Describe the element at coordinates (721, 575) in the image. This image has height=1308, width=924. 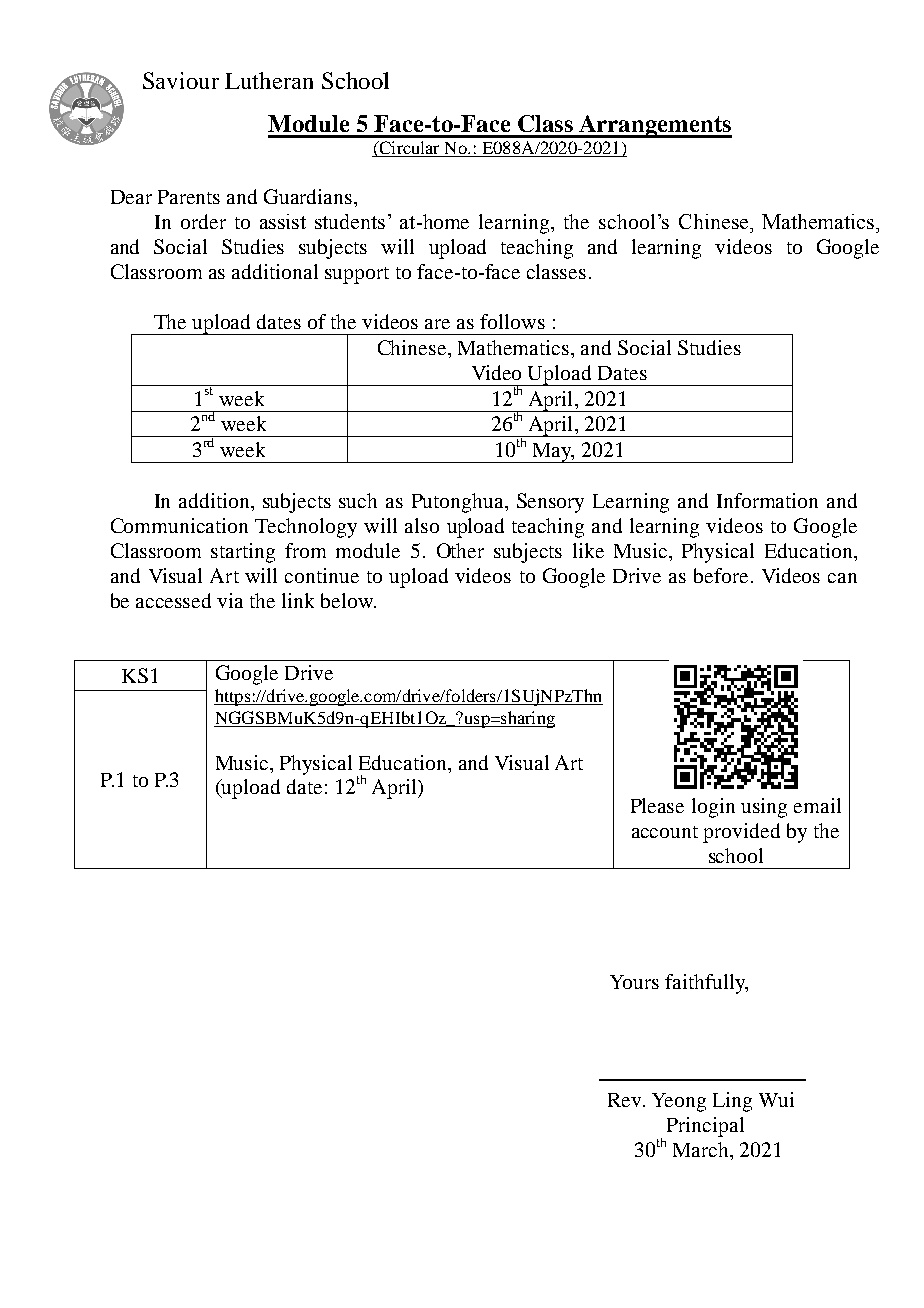
I see `before` at that location.
